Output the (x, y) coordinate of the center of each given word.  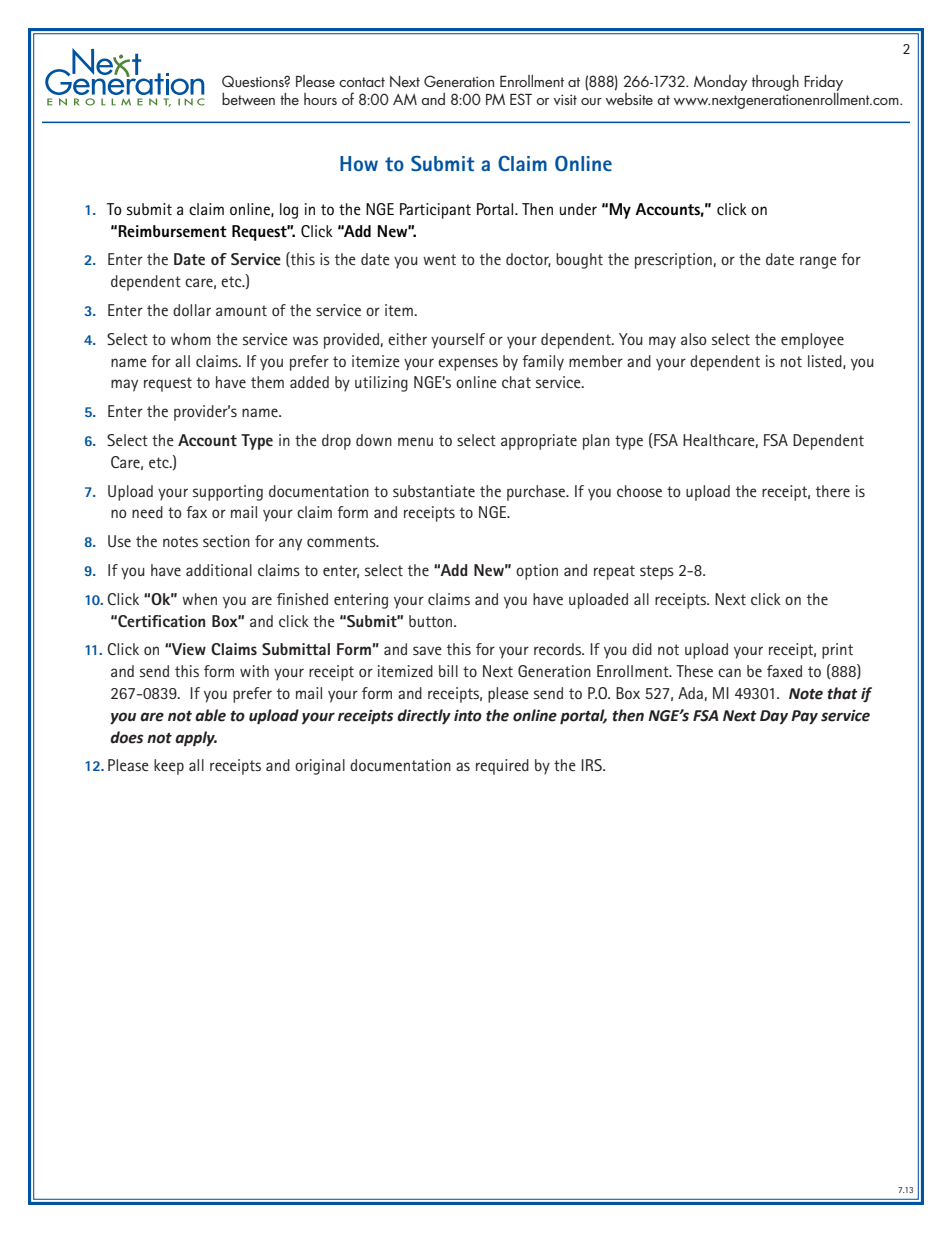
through (775, 83)
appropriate (539, 442)
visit (565, 99)
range (818, 262)
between (248, 99)
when (199, 599)
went (439, 259)
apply (196, 739)
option (537, 572)
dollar (192, 310)
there (833, 491)
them (267, 382)
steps (657, 572)
